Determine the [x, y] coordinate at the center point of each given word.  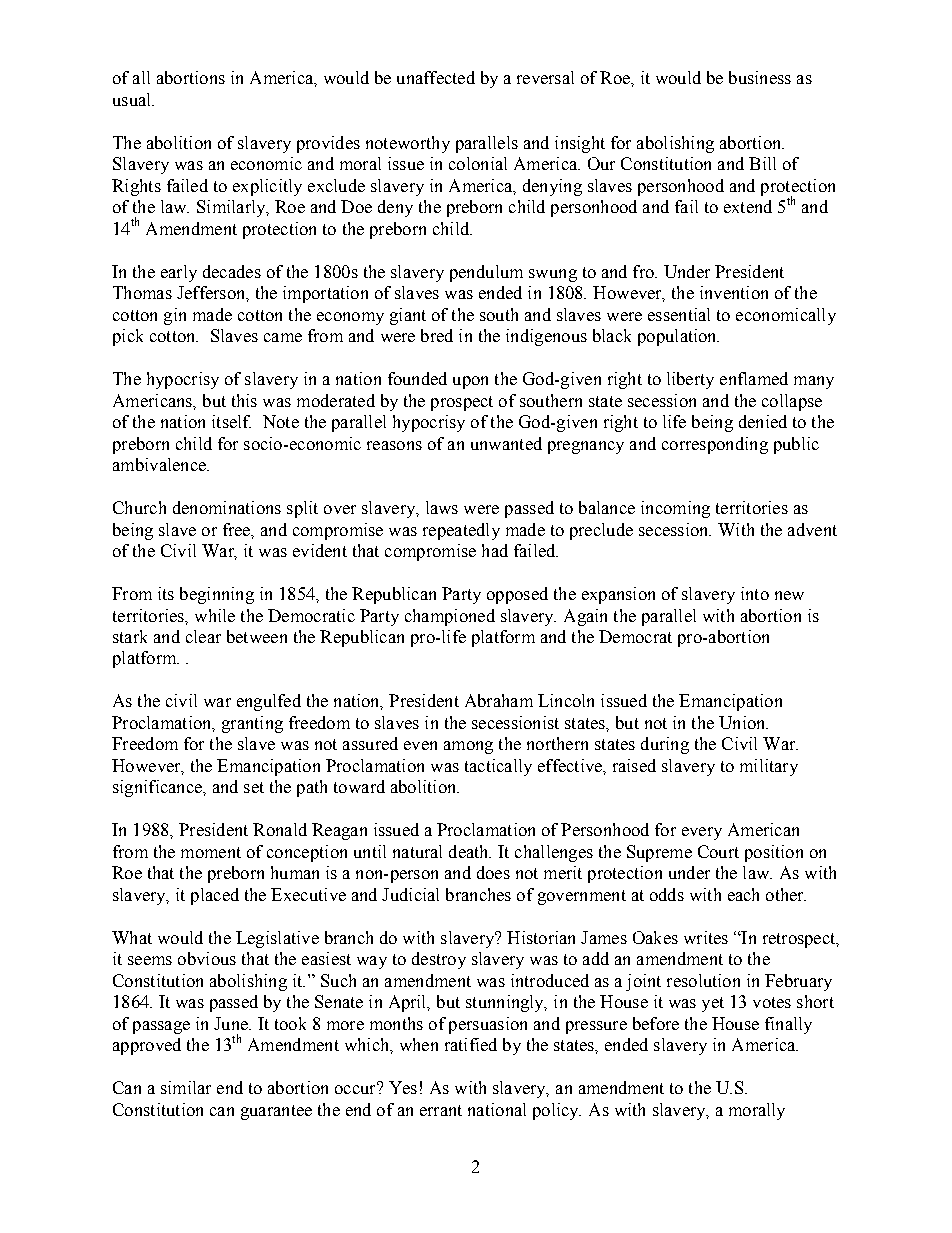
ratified [471, 1044]
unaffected [436, 77]
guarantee [276, 1112]
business [760, 77]
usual [133, 99]
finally [788, 1025]
